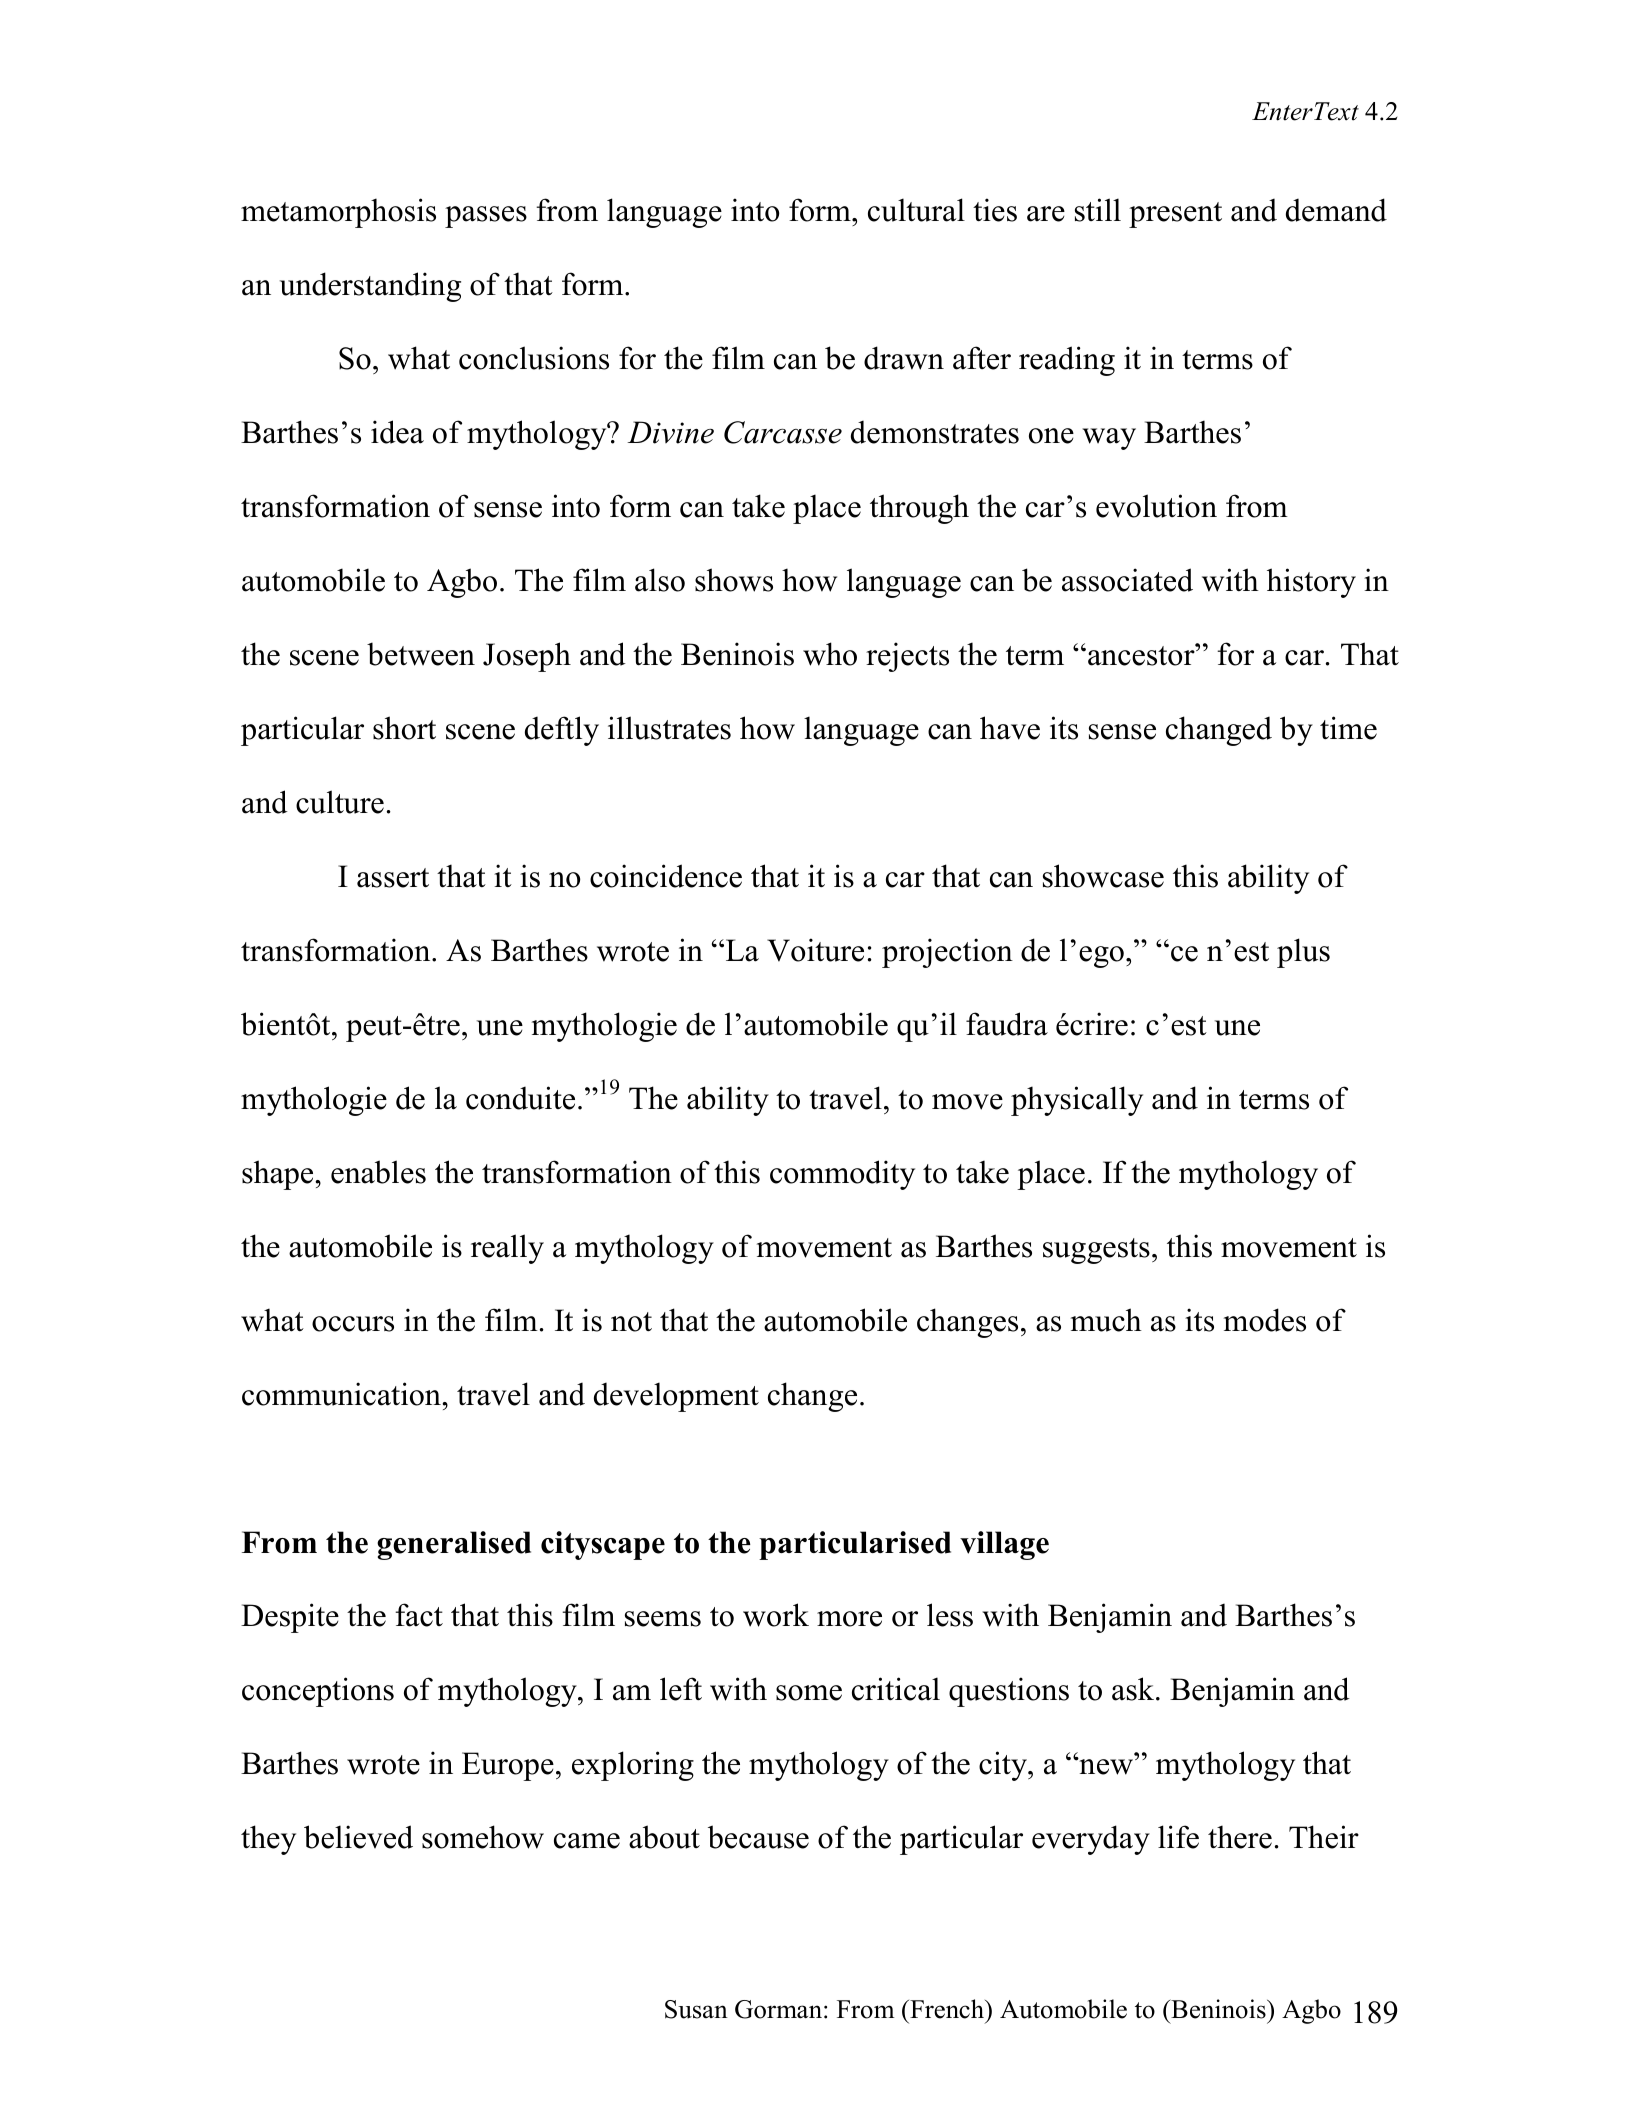 The height and width of the document is (2122, 1640). I want to click on understanding, so click(370, 287).
